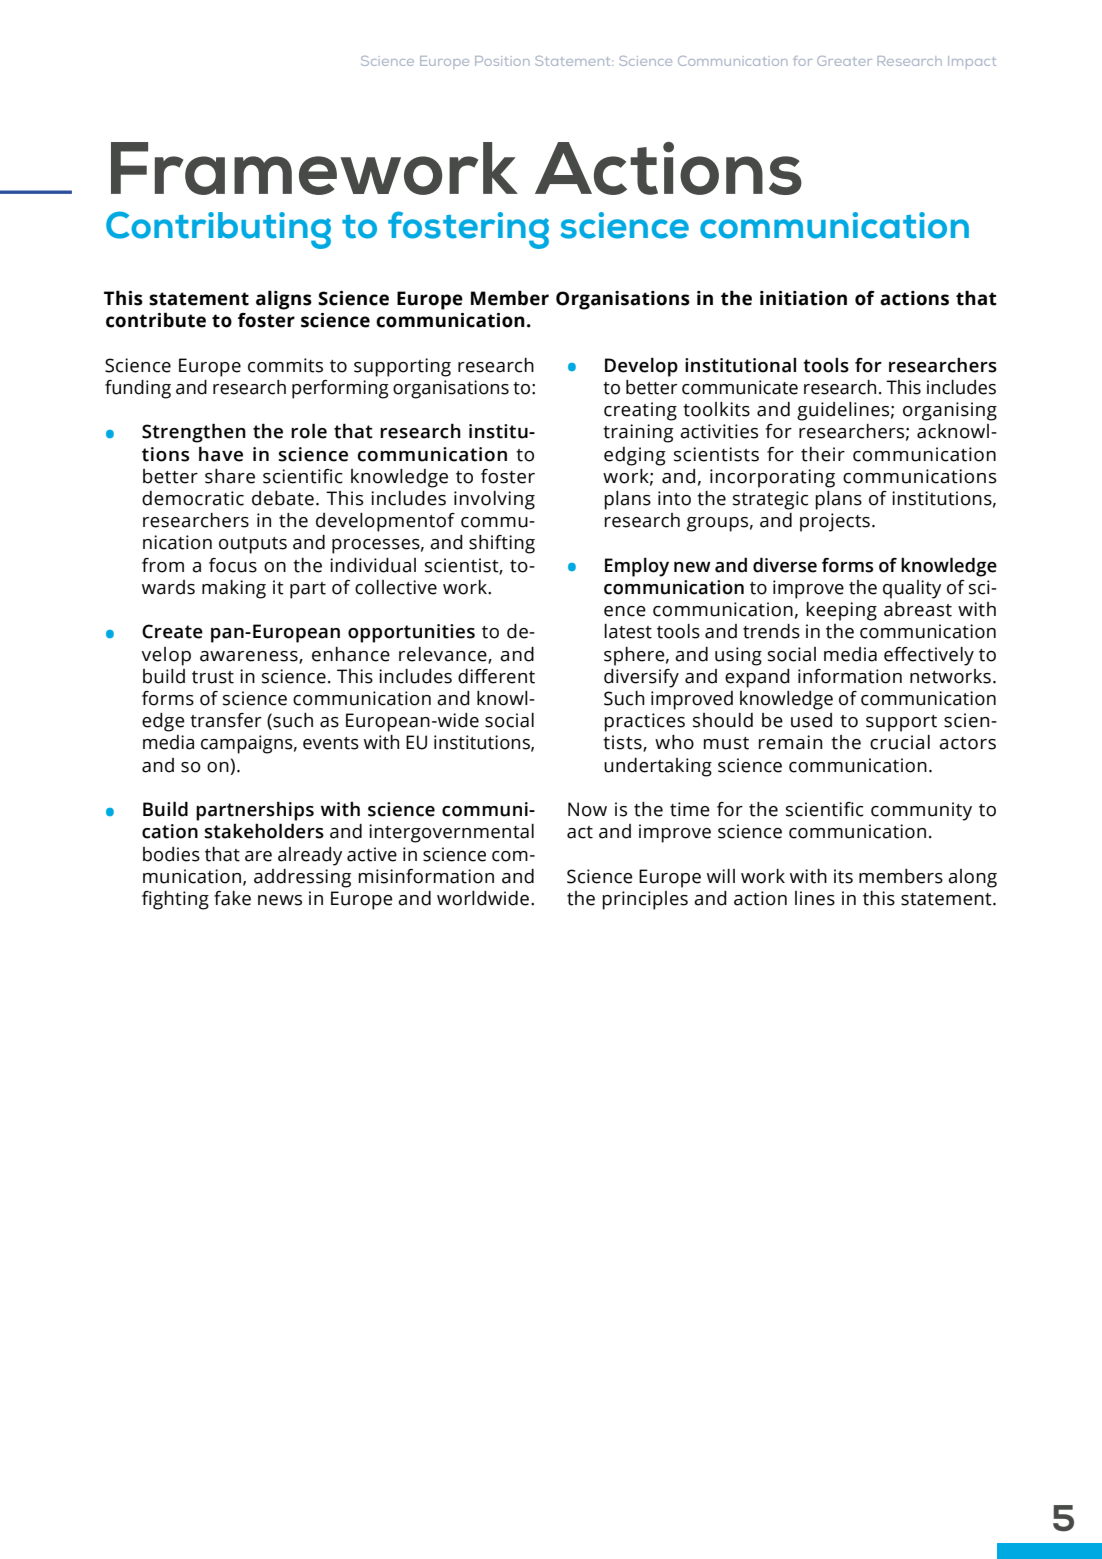  I want to click on creating, so click(640, 411).
